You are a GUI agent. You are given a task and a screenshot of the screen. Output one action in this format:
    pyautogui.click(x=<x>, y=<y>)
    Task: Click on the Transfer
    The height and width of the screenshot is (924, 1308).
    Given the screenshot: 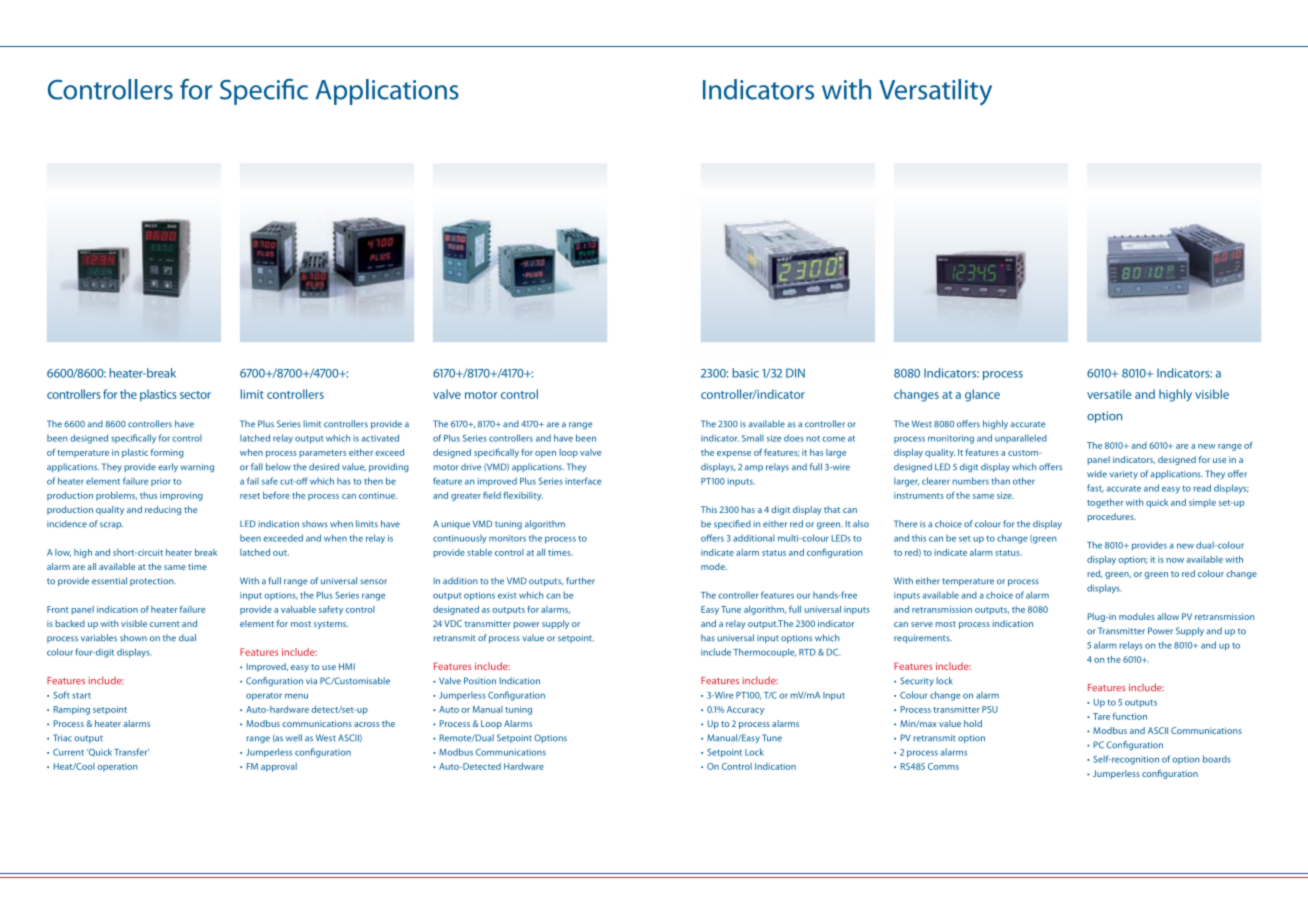 What is the action you would take?
    pyautogui.click(x=132, y=752)
